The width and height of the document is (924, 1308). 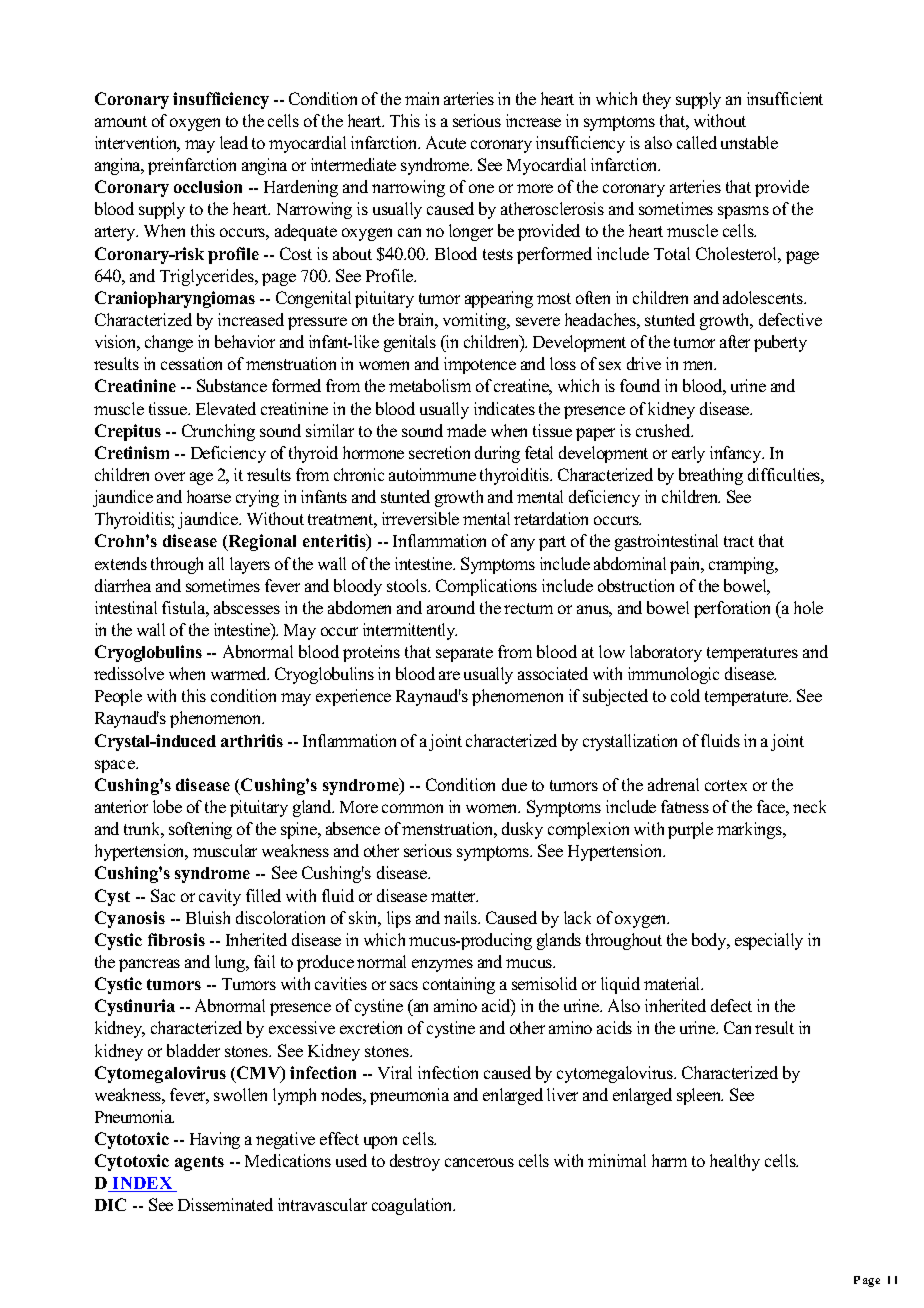 What do you see at coordinates (711, 476) in the document?
I see `breathing` at bounding box center [711, 476].
